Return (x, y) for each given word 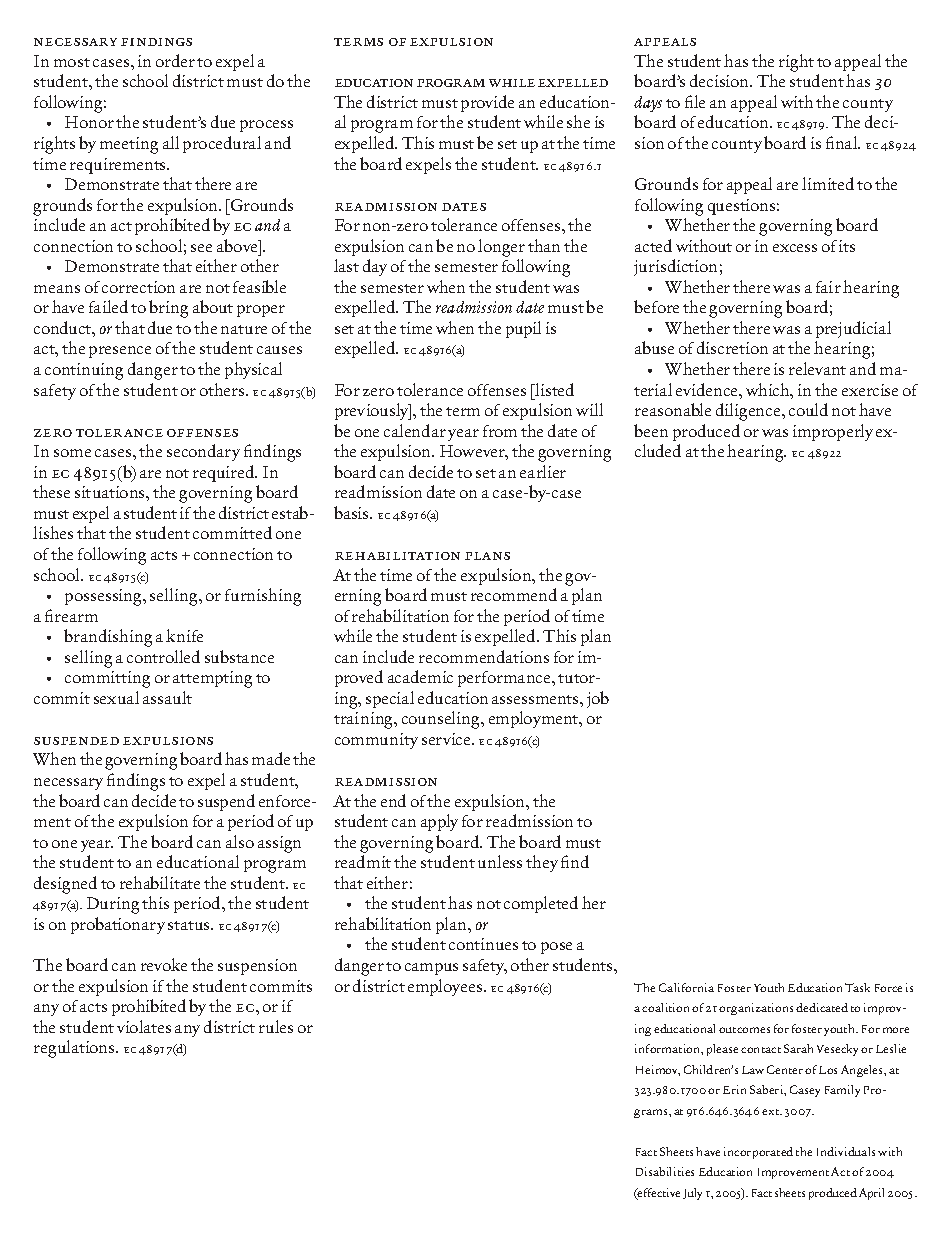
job (598, 699)
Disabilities (665, 1171)
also (240, 841)
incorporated (758, 1153)
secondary (203, 452)
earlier (543, 471)
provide (487, 103)
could (808, 409)
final (843, 142)
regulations (75, 1049)
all (171, 142)
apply (439, 822)
